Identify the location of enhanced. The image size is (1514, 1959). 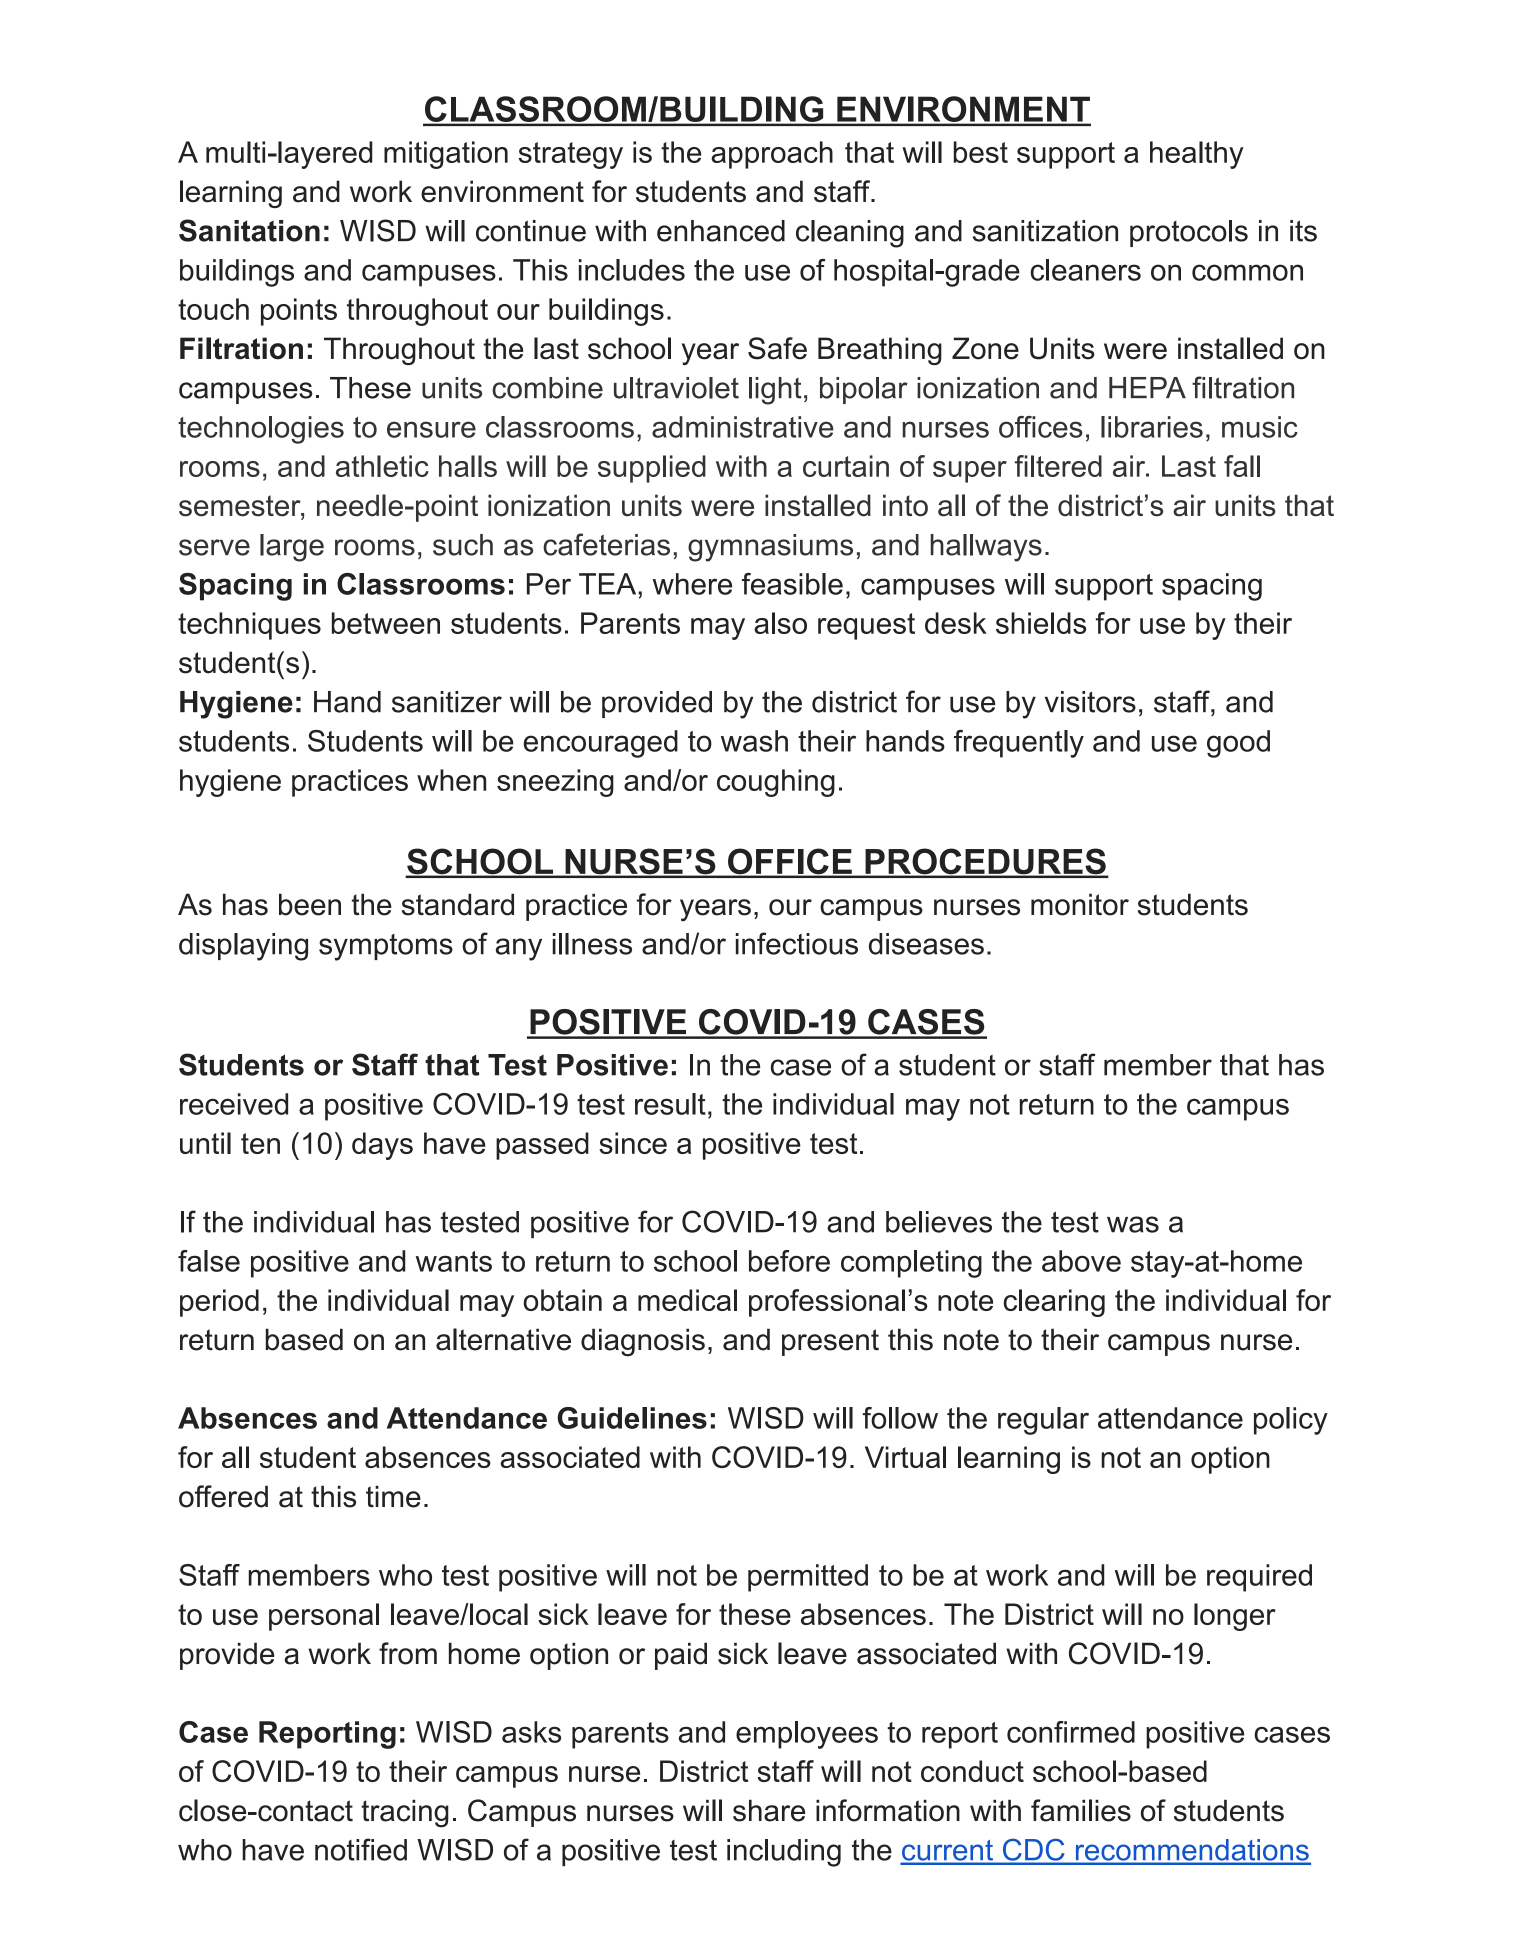
(721, 231).
